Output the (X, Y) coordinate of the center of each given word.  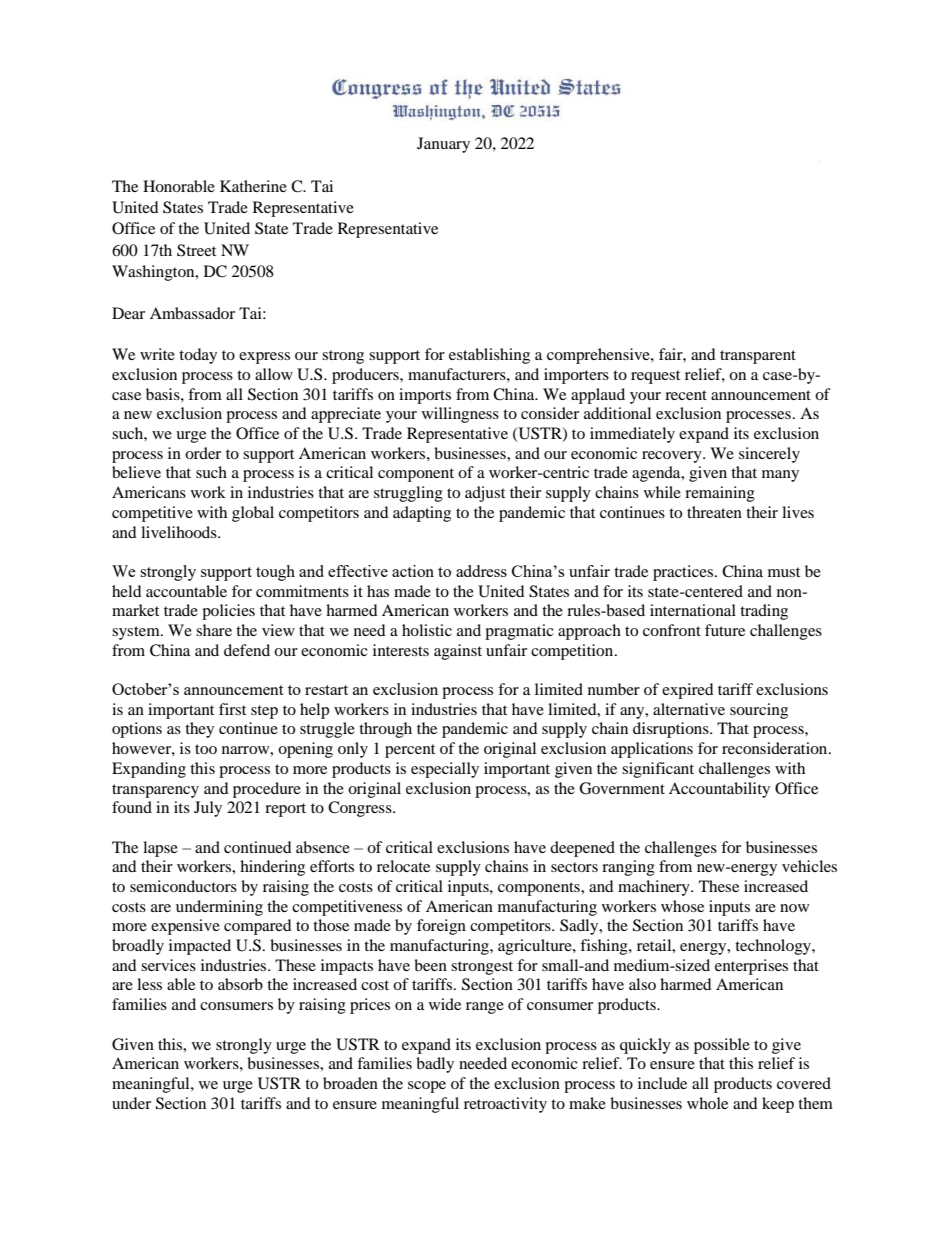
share (214, 630)
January (443, 145)
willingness (460, 415)
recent (686, 395)
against (458, 652)
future (725, 630)
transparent (758, 357)
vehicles (809, 866)
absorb (240, 984)
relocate (403, 866)
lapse (160, 849)
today (198, 356)
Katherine (253, 186)
